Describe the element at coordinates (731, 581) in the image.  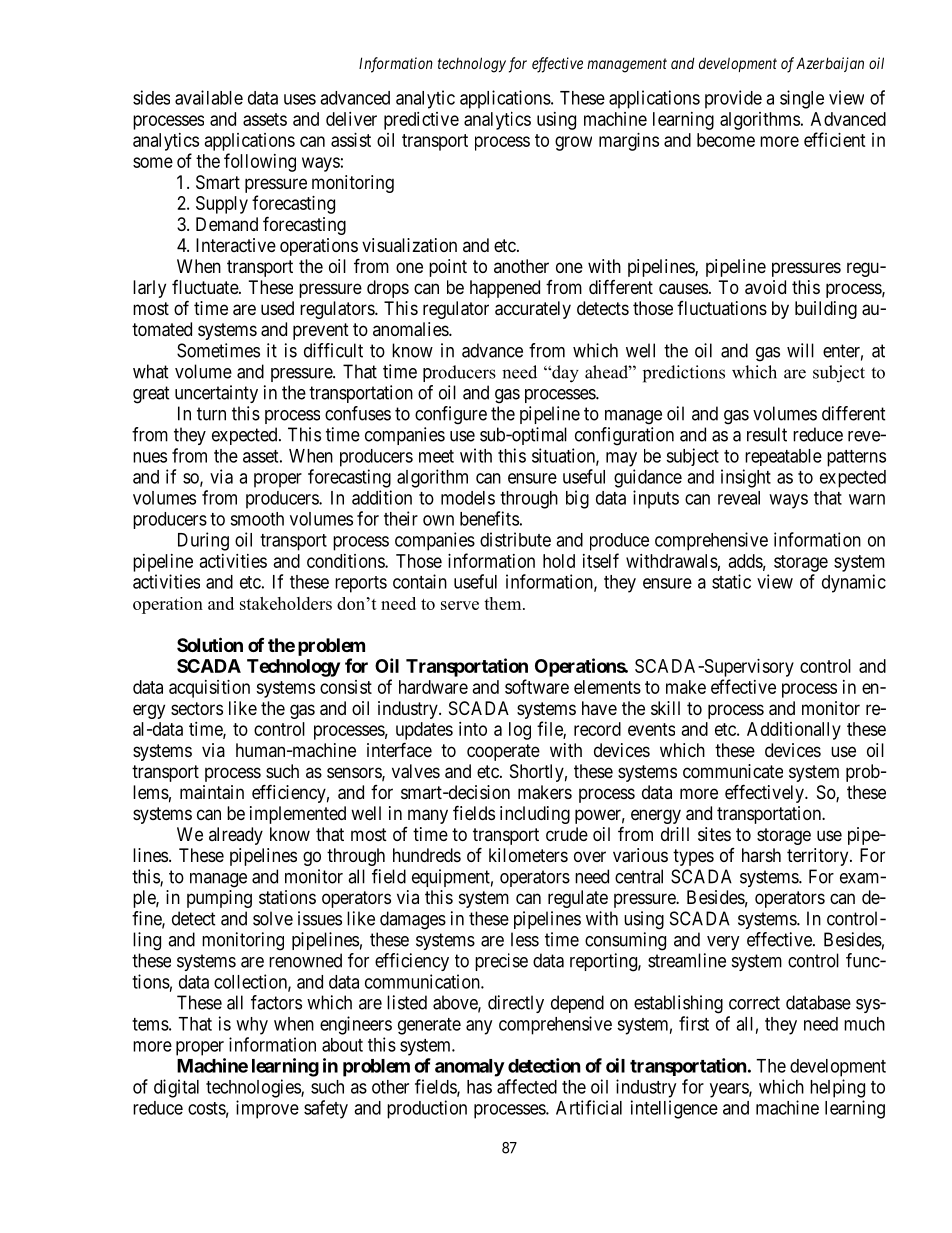
I see `static` at that location.
